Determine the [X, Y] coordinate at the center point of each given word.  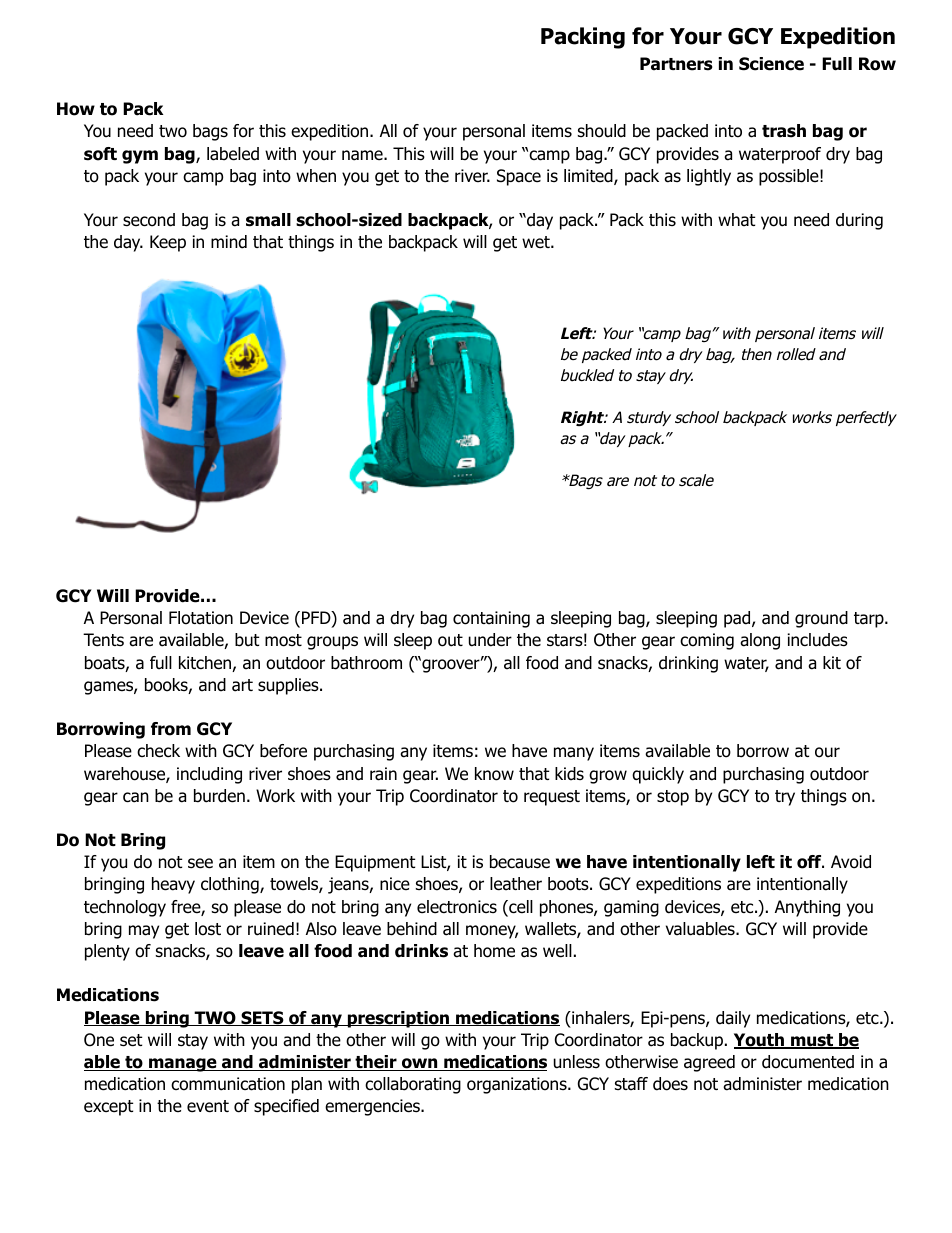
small [268, 220]
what [736, 220]
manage [183, 1065]
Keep [168, 243]
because [520, 862]
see [200, 863]
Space [519, 177]
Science [771, 64]
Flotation [201, 618]
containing [491, 619]
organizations [518, 1085]
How [76, 109]
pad [738, 619]
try [785, 798]
